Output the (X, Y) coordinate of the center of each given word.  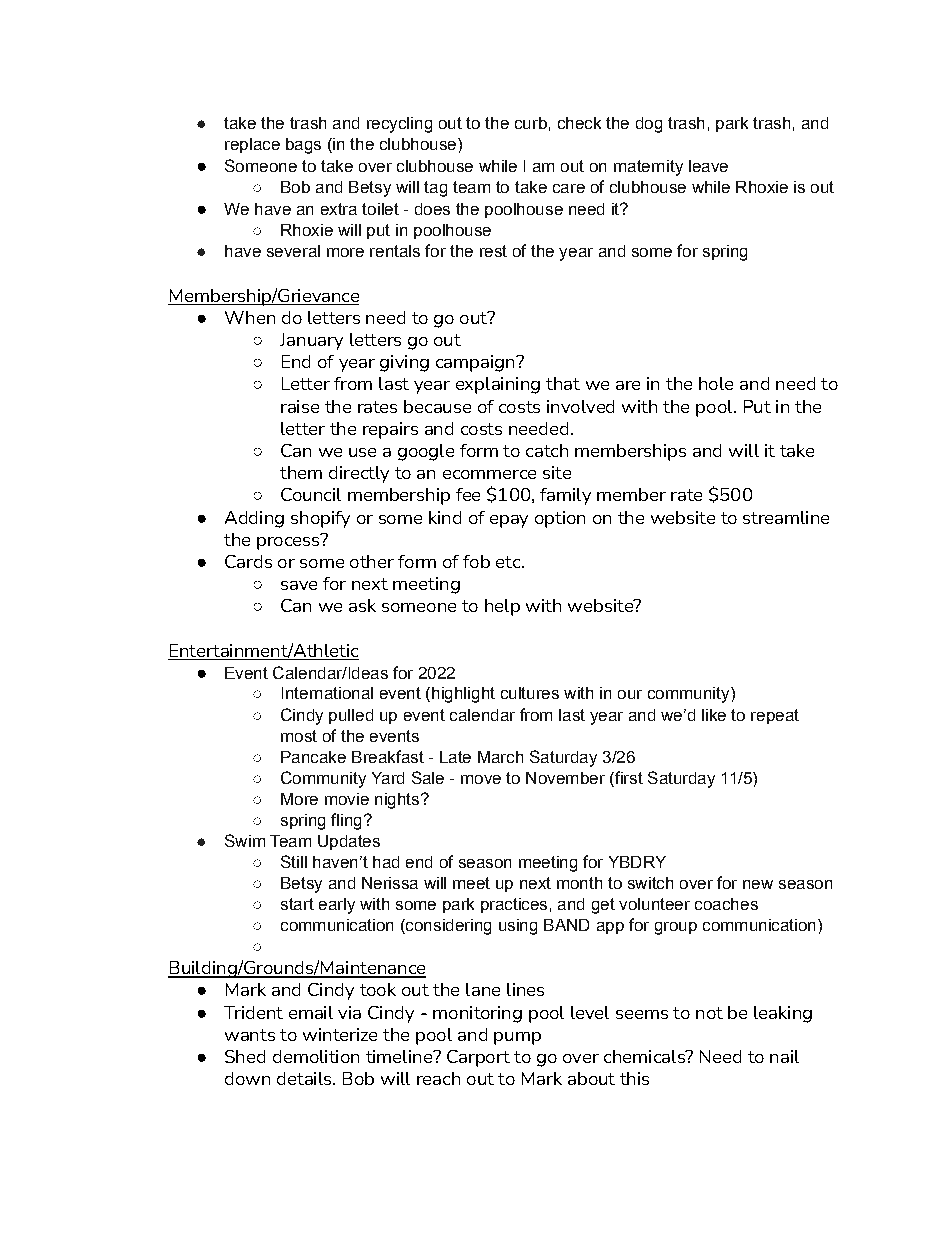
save (299, 585)
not (709, 1013)
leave (708, 166)
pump (517, 1038)
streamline (786, 517)
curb (531, 123)
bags (303, 146)
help (502, 607)
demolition (316, 1056)
